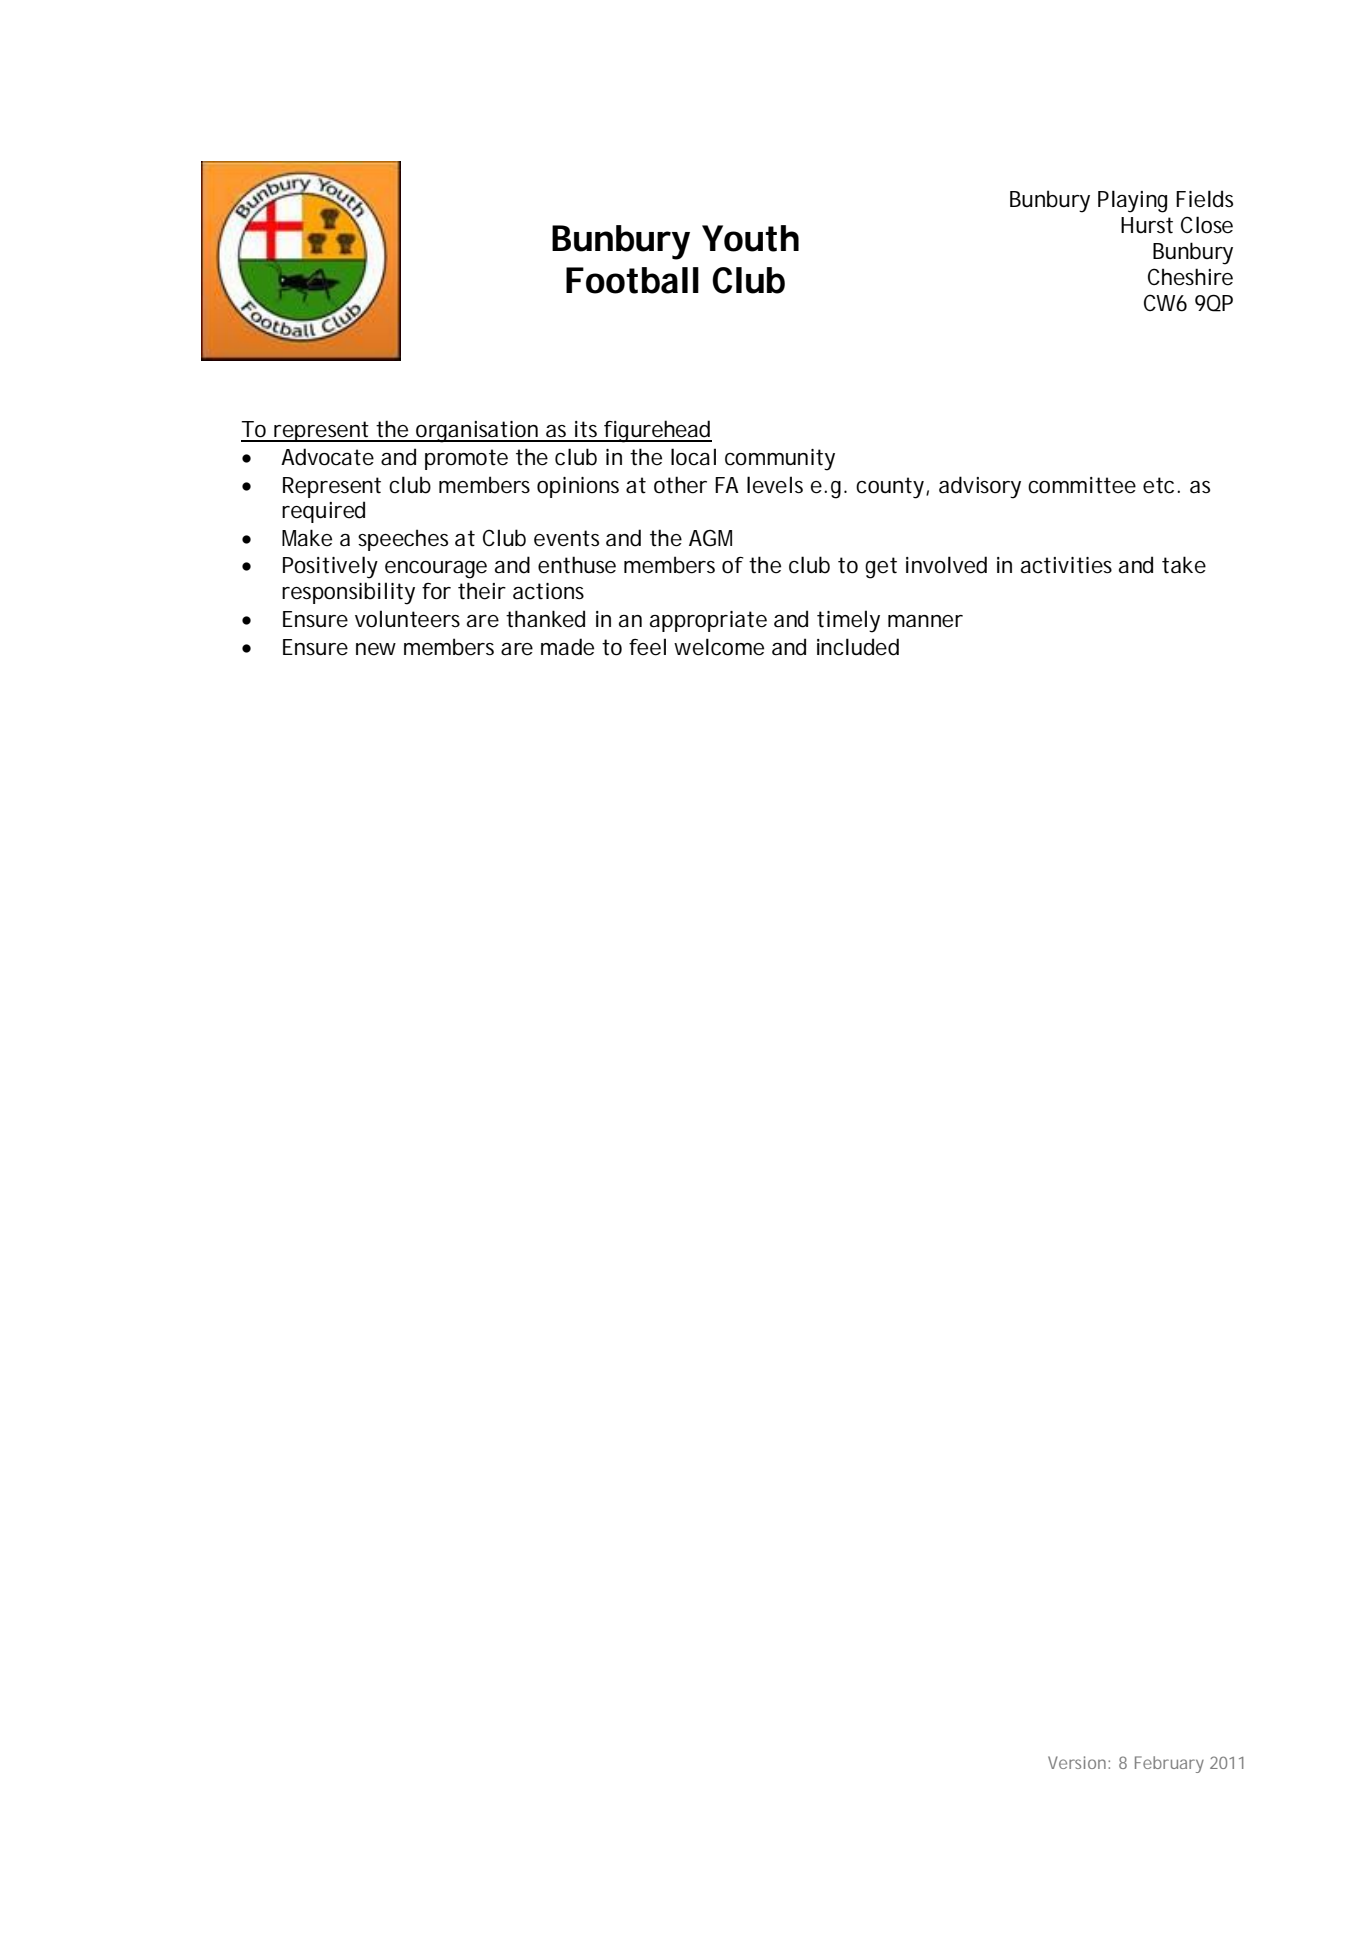 This screenshot has height=1934, width=1366. Describe the element at coordinates (750, 238) in the screenshot. I see `Youth` at that location.
